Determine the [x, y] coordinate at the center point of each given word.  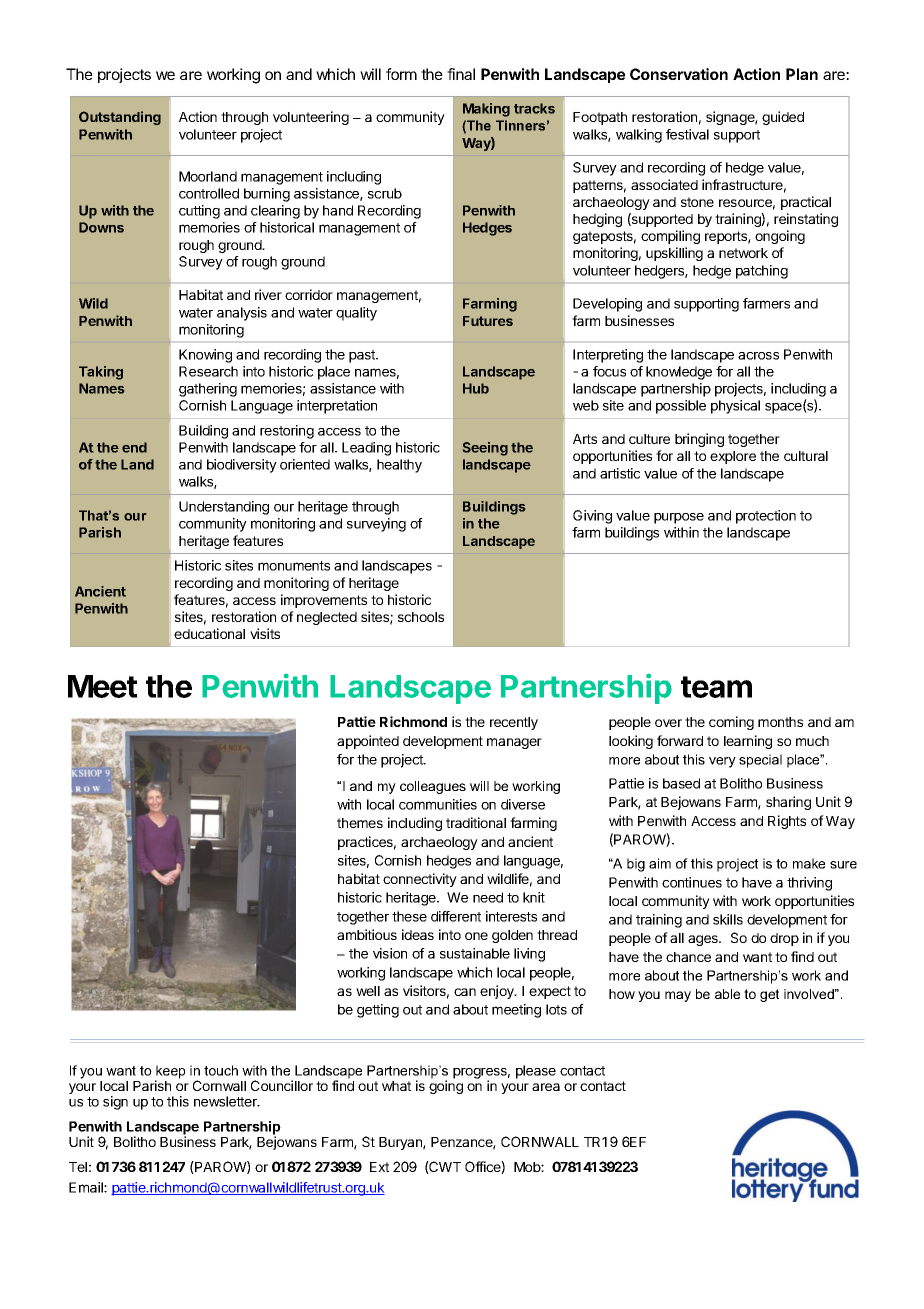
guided [783, 118]
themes [360, 823]
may [678, 996]
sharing [788, 803]
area [546, 1087]
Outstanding [120, 118]
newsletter [226, 1101]
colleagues [433, 787]
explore [733, 457]
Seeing [485, 449]
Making [486, 110]
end [134, 447]
